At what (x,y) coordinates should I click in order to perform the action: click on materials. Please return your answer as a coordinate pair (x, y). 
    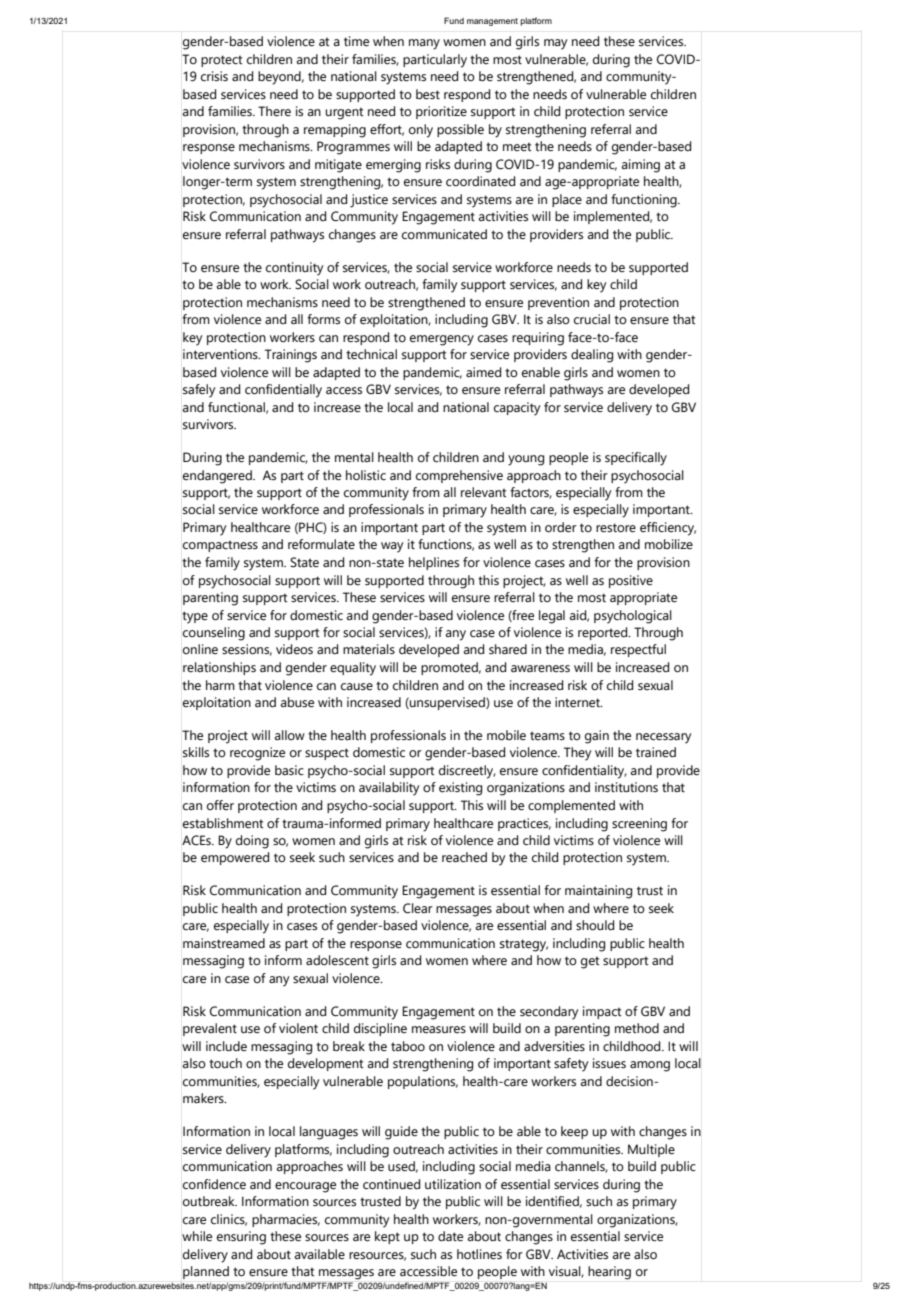
    Looking at the image, I should click on (369, 649).
